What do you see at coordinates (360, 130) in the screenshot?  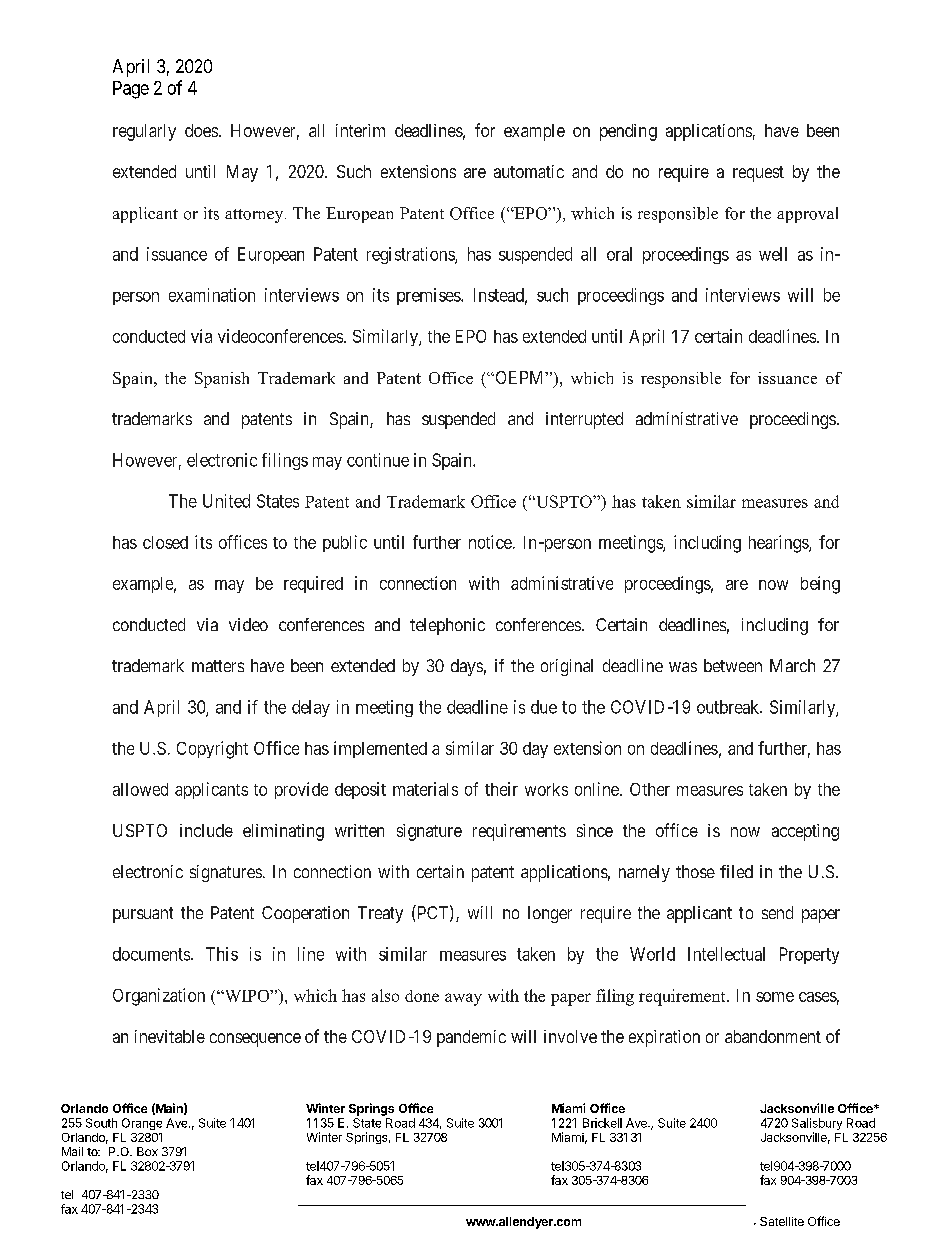 I see `interim` at bounding box center [360, 130].
